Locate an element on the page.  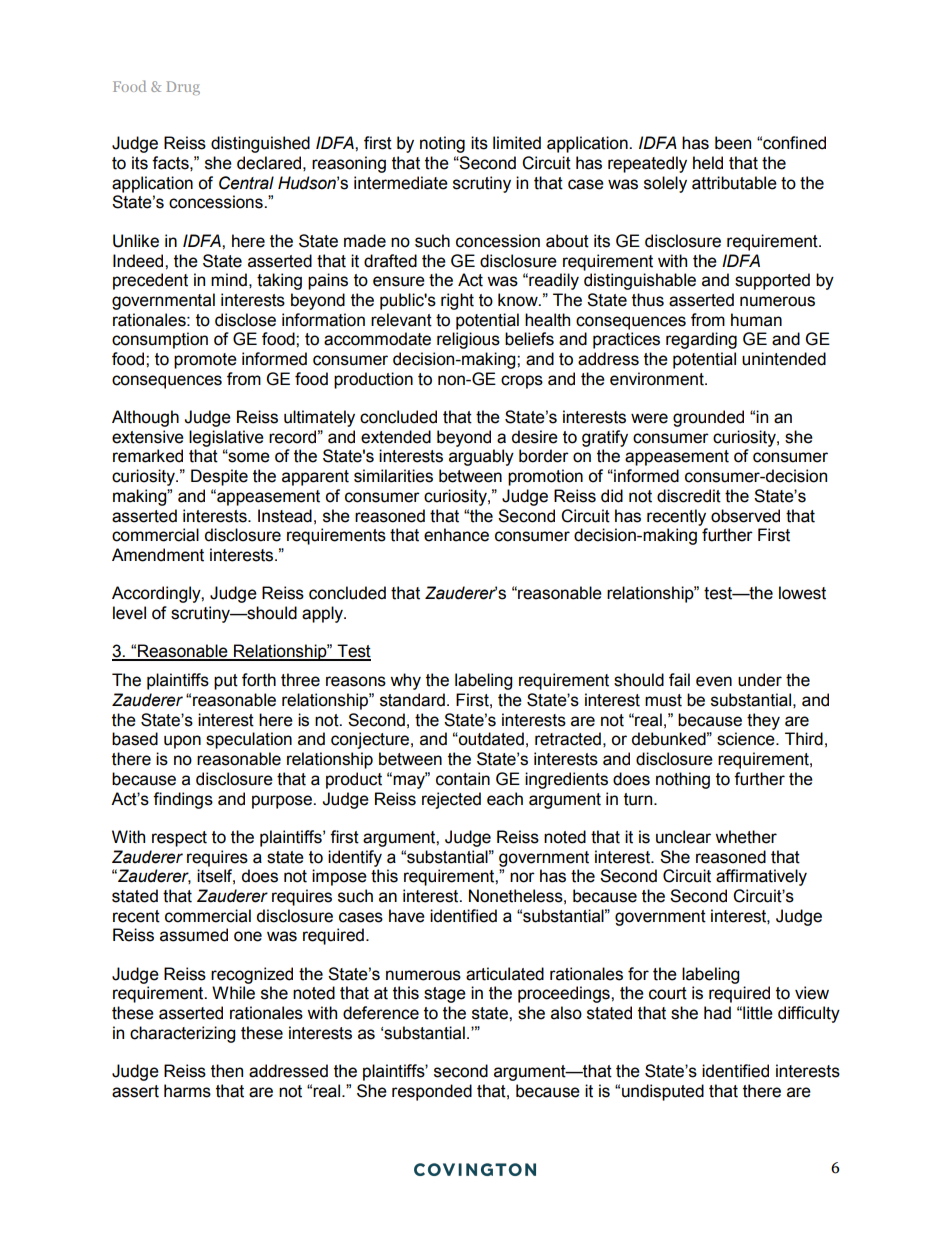
been is located at coordinates (733, 143).
